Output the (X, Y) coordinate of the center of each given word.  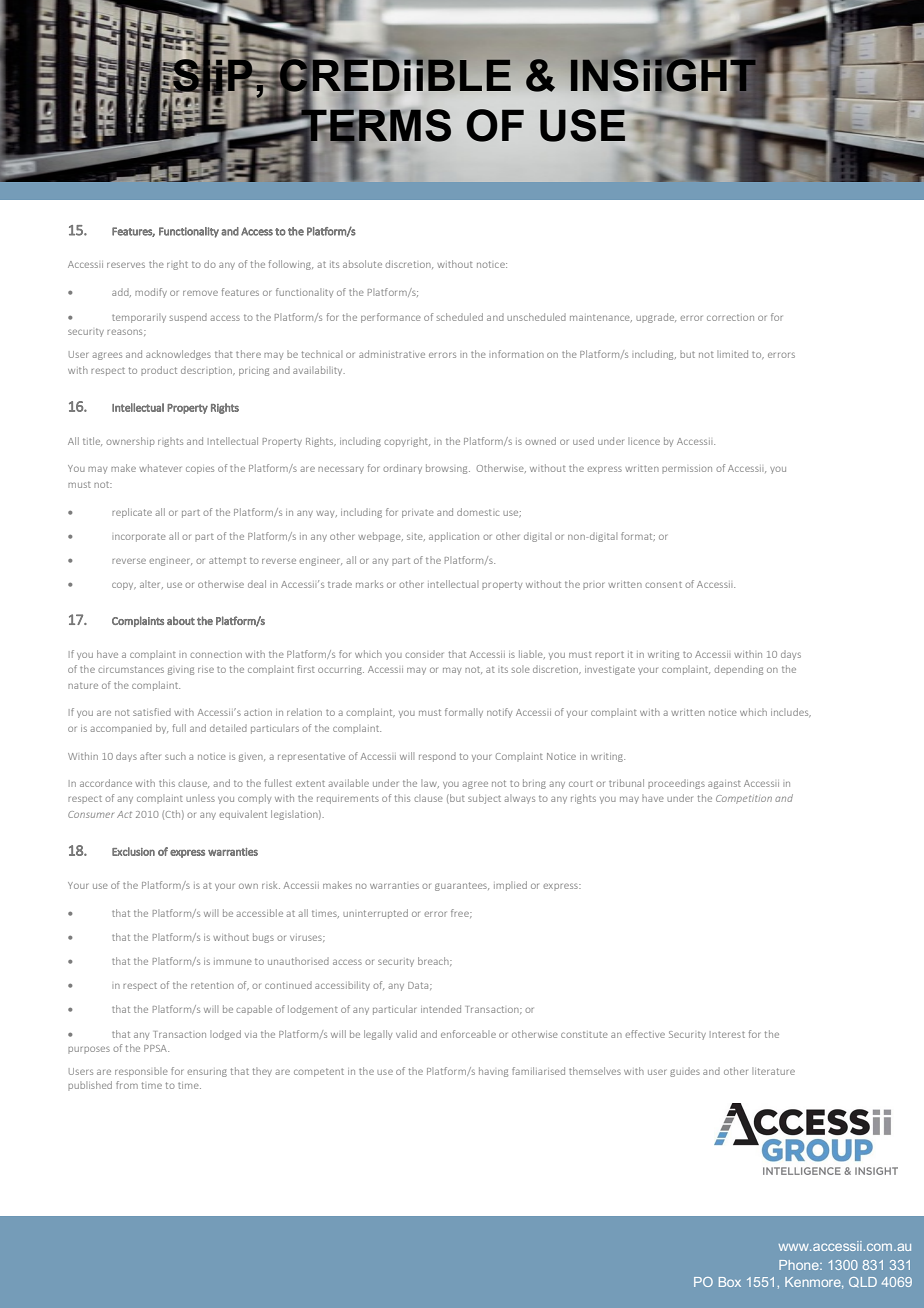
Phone (800, 1265)
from (127, 1085)
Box (730, 1282)
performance (391, 318)
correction (730, 317)
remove (200, 293)
